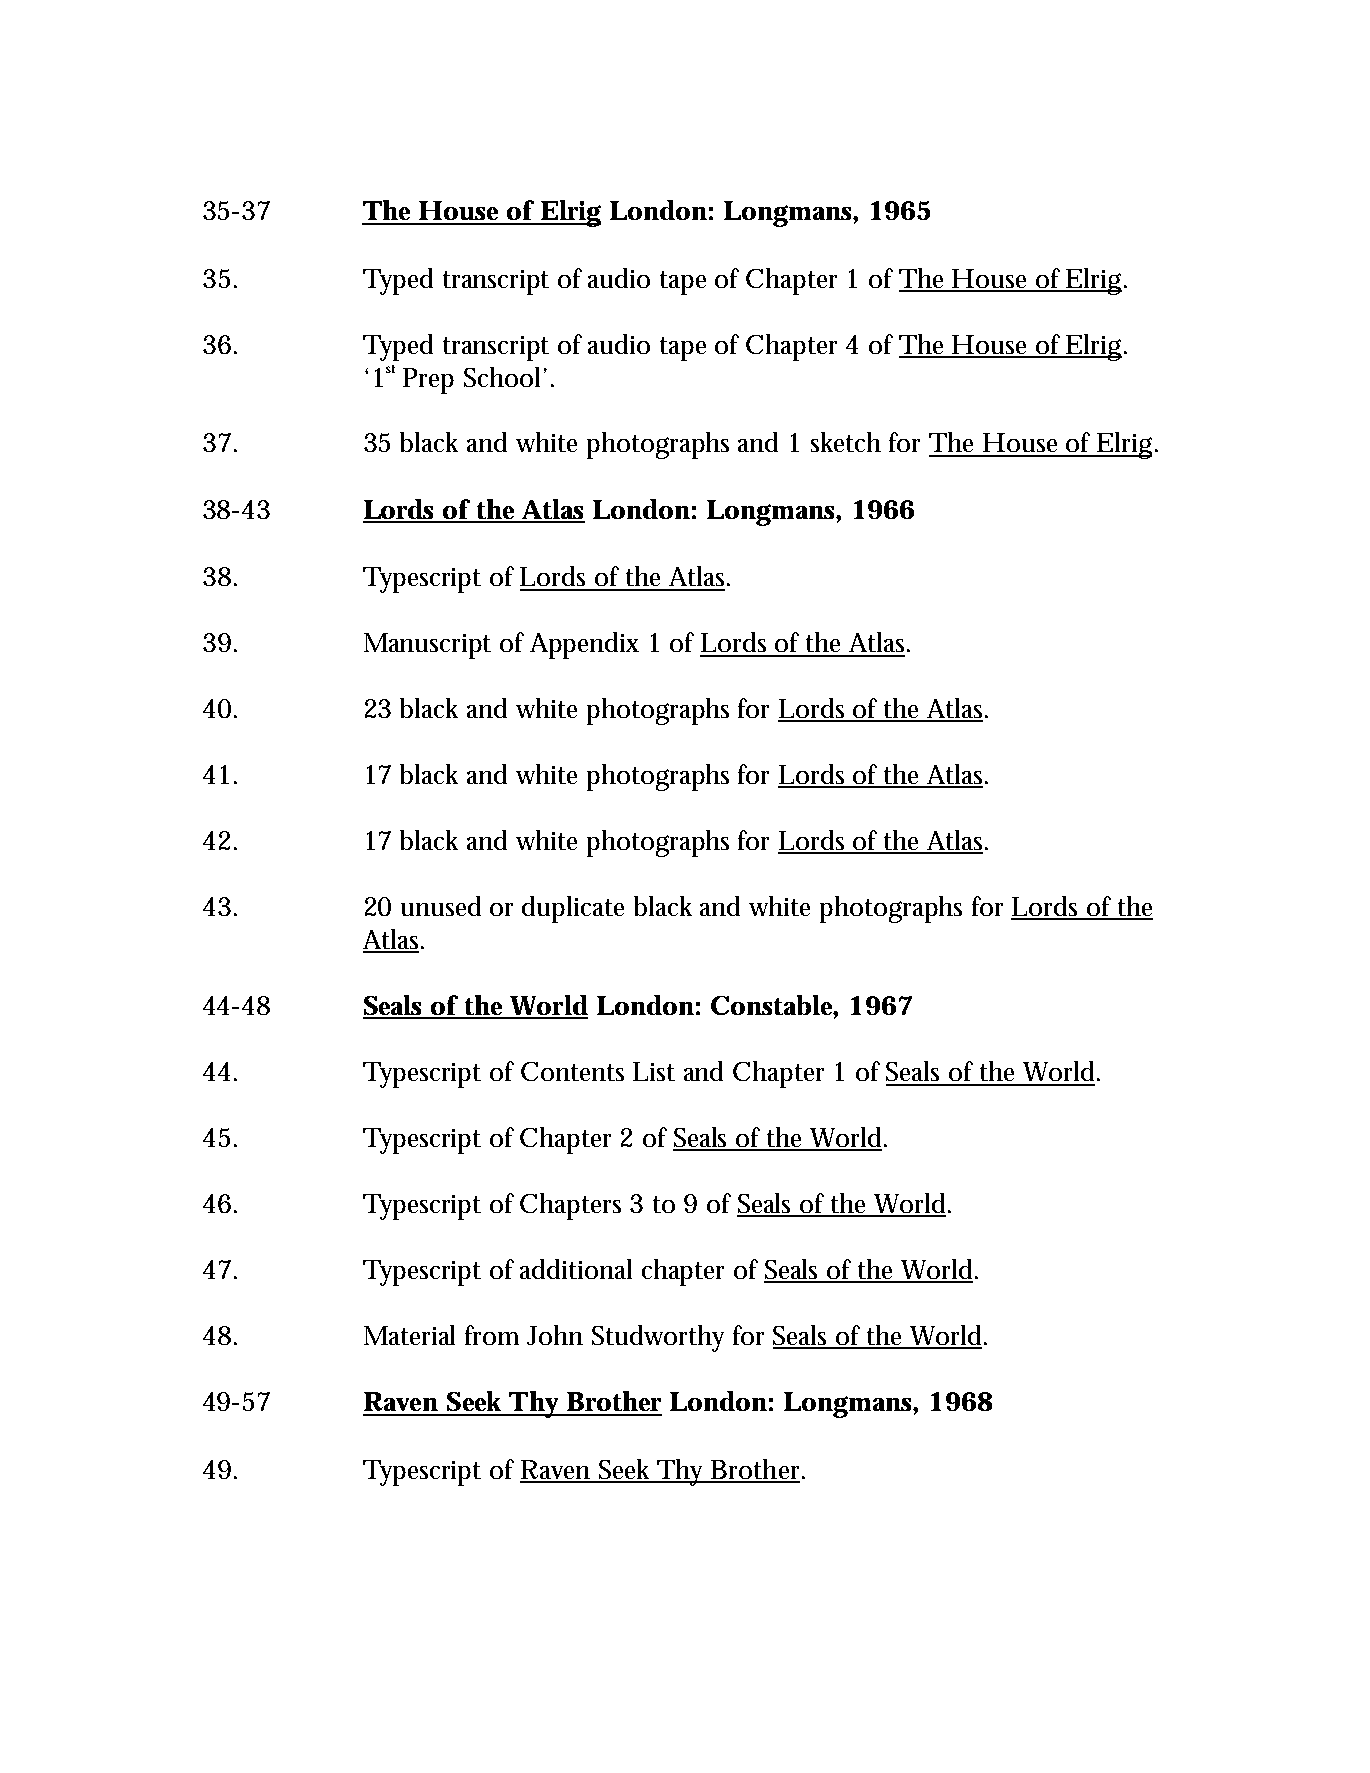 The width and height of the screenshot is (1370, 1773). I want to click on duplicate, so click(573, 909).
